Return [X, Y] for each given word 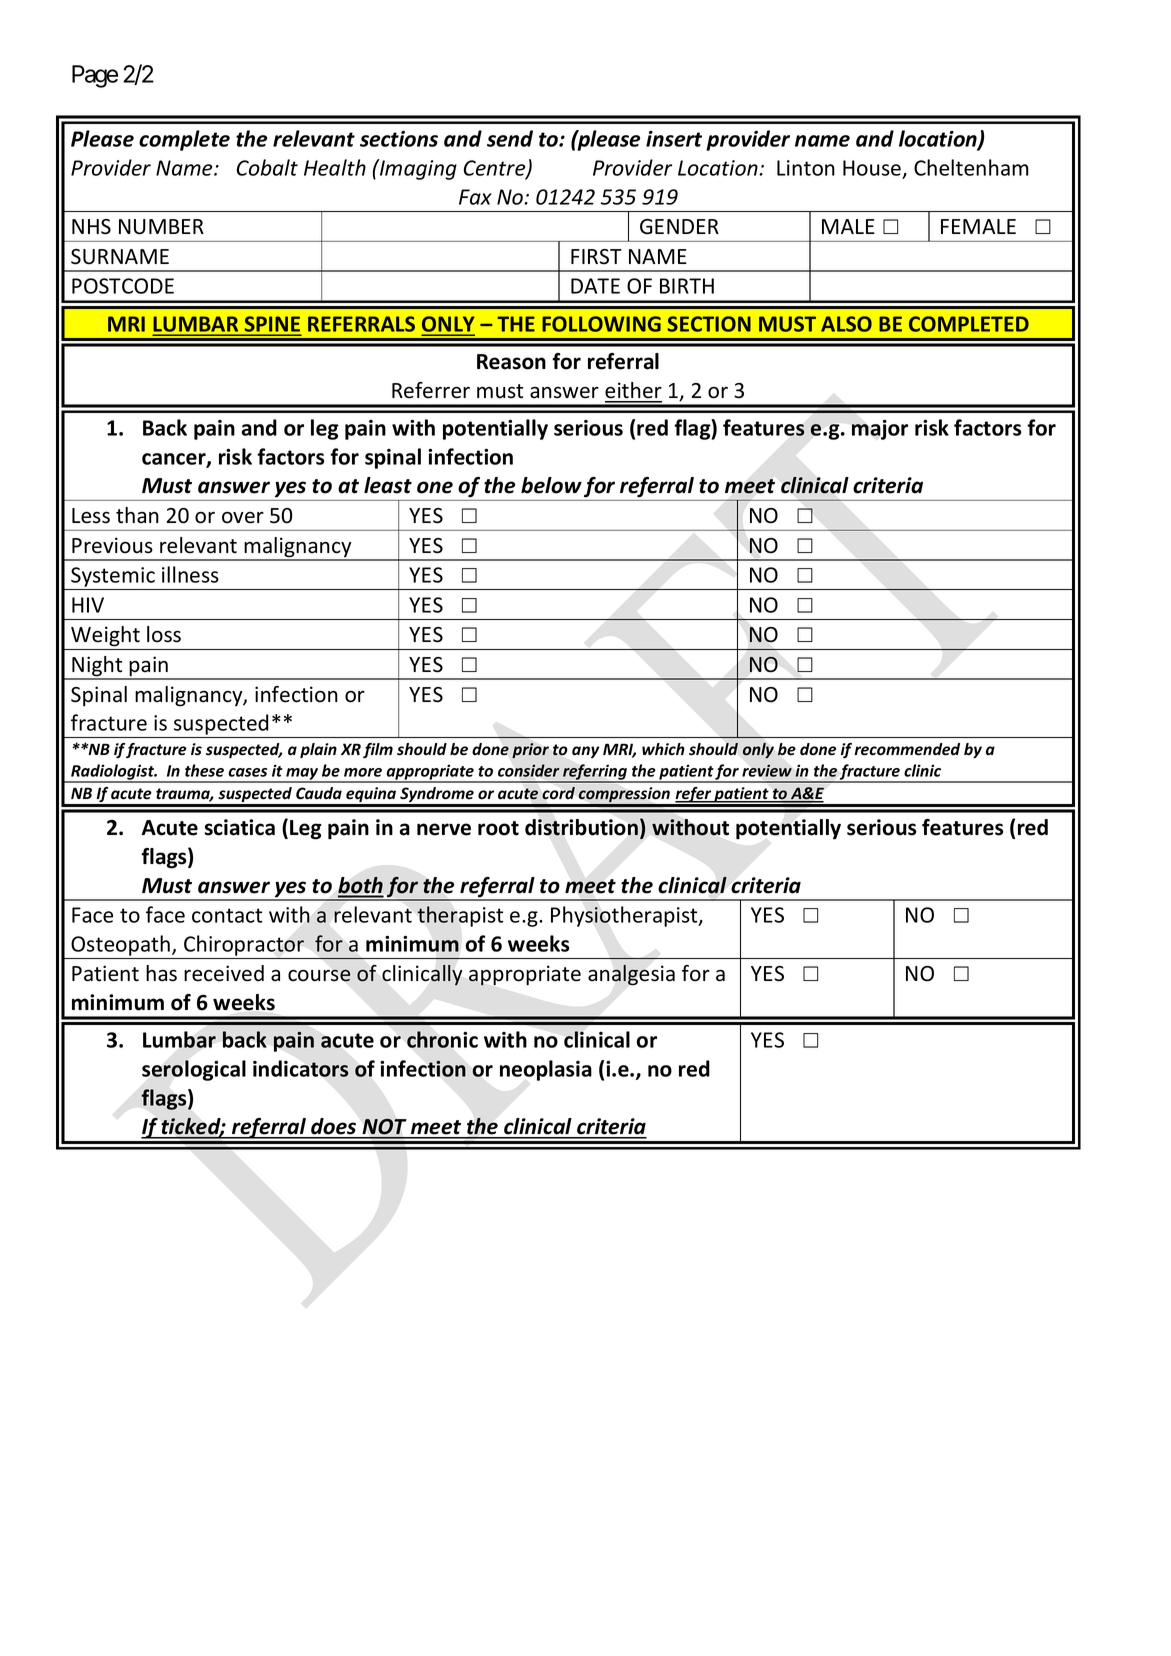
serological [194, 1070]
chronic [442, 1039]
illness [190, 574]
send [510, 138]
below [551, 485]
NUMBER [161, 227]
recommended [907, 749]
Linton [806, 168]
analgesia [631, 975]
